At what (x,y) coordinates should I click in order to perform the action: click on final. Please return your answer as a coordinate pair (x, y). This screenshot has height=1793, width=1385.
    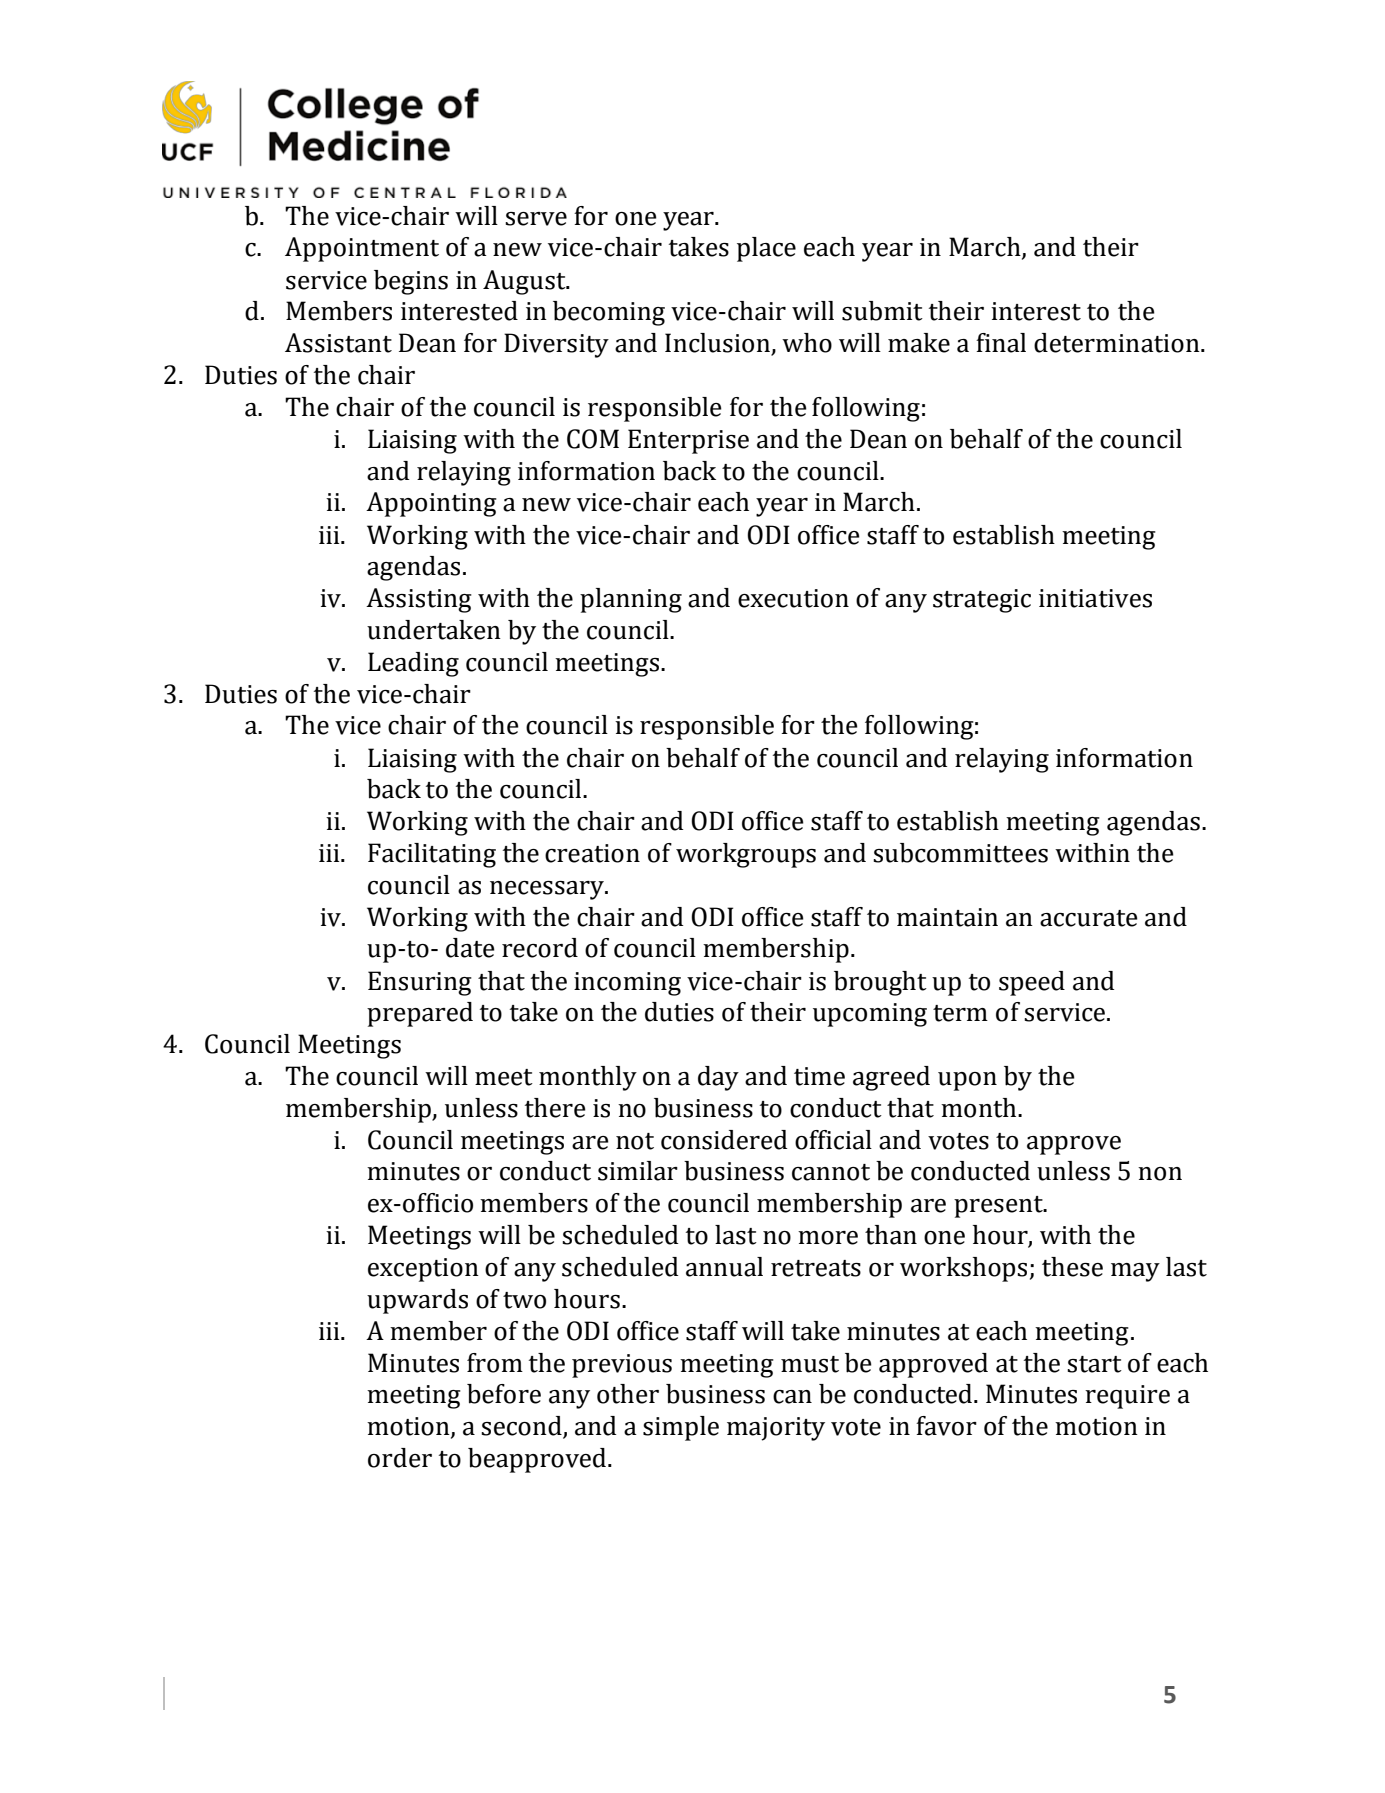
    Looking at the image, I should click on (1001, 343).
